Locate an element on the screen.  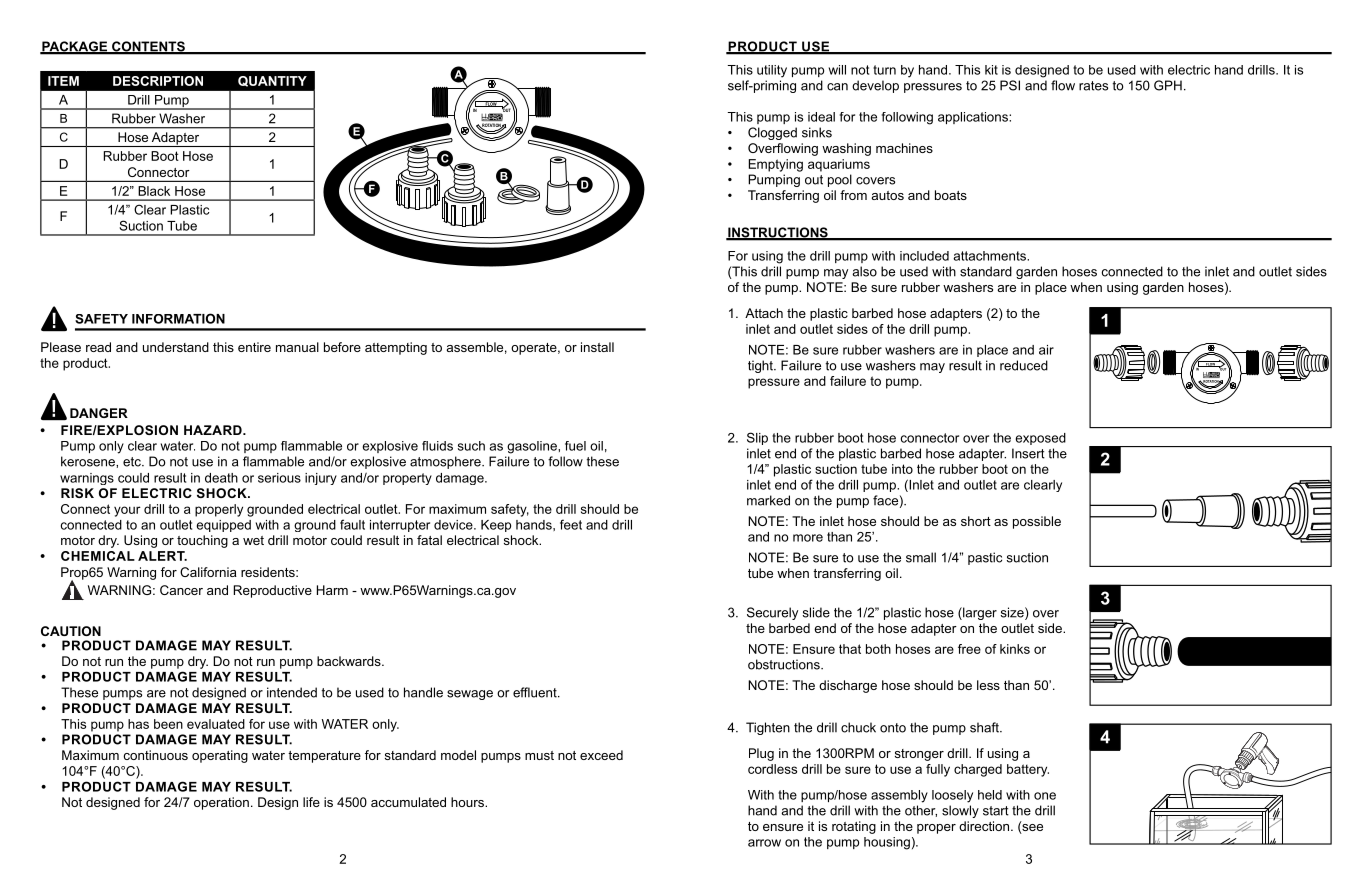
DESCRIPTION is located at coordinates (158, 81).
